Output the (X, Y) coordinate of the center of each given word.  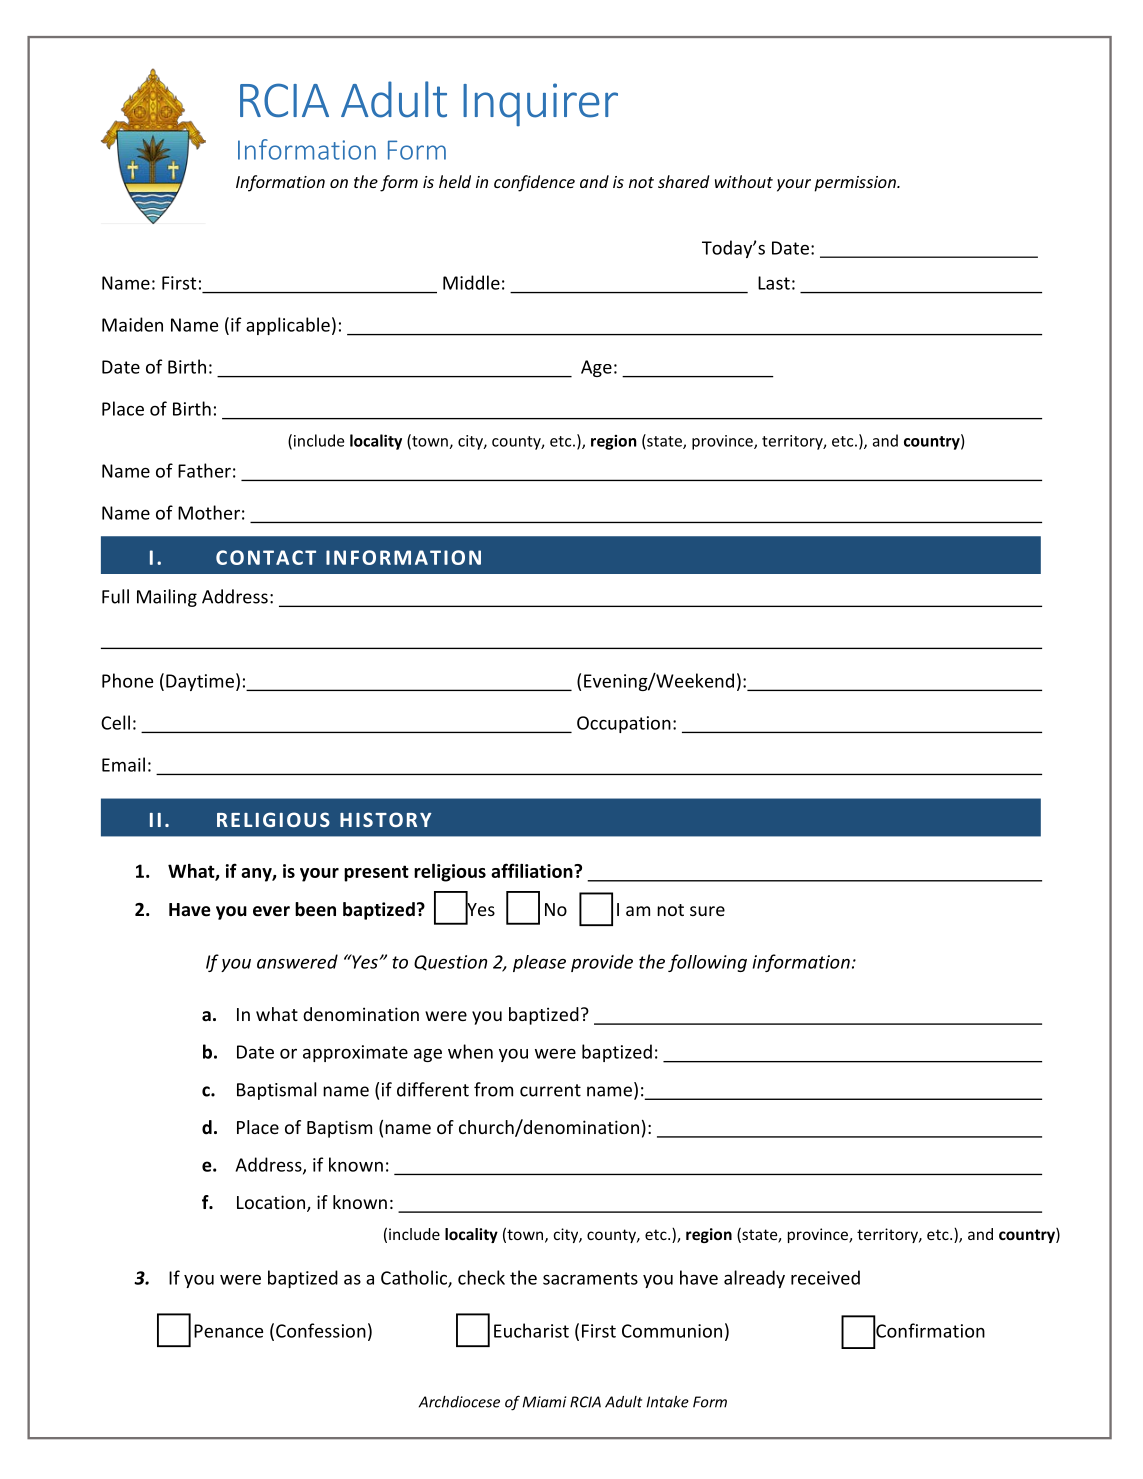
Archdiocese (459, 1402)
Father (204, 470)
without (744, 181)
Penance (228, 1331)
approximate (355, 1053)
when (470, 1051)
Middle (471, 282)
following (707, 963)
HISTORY (386, 819)
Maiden (132, 324)
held (455, 181)
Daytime (200, 682)
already (754, 1279)
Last (774, 283)
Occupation (624, 724)
